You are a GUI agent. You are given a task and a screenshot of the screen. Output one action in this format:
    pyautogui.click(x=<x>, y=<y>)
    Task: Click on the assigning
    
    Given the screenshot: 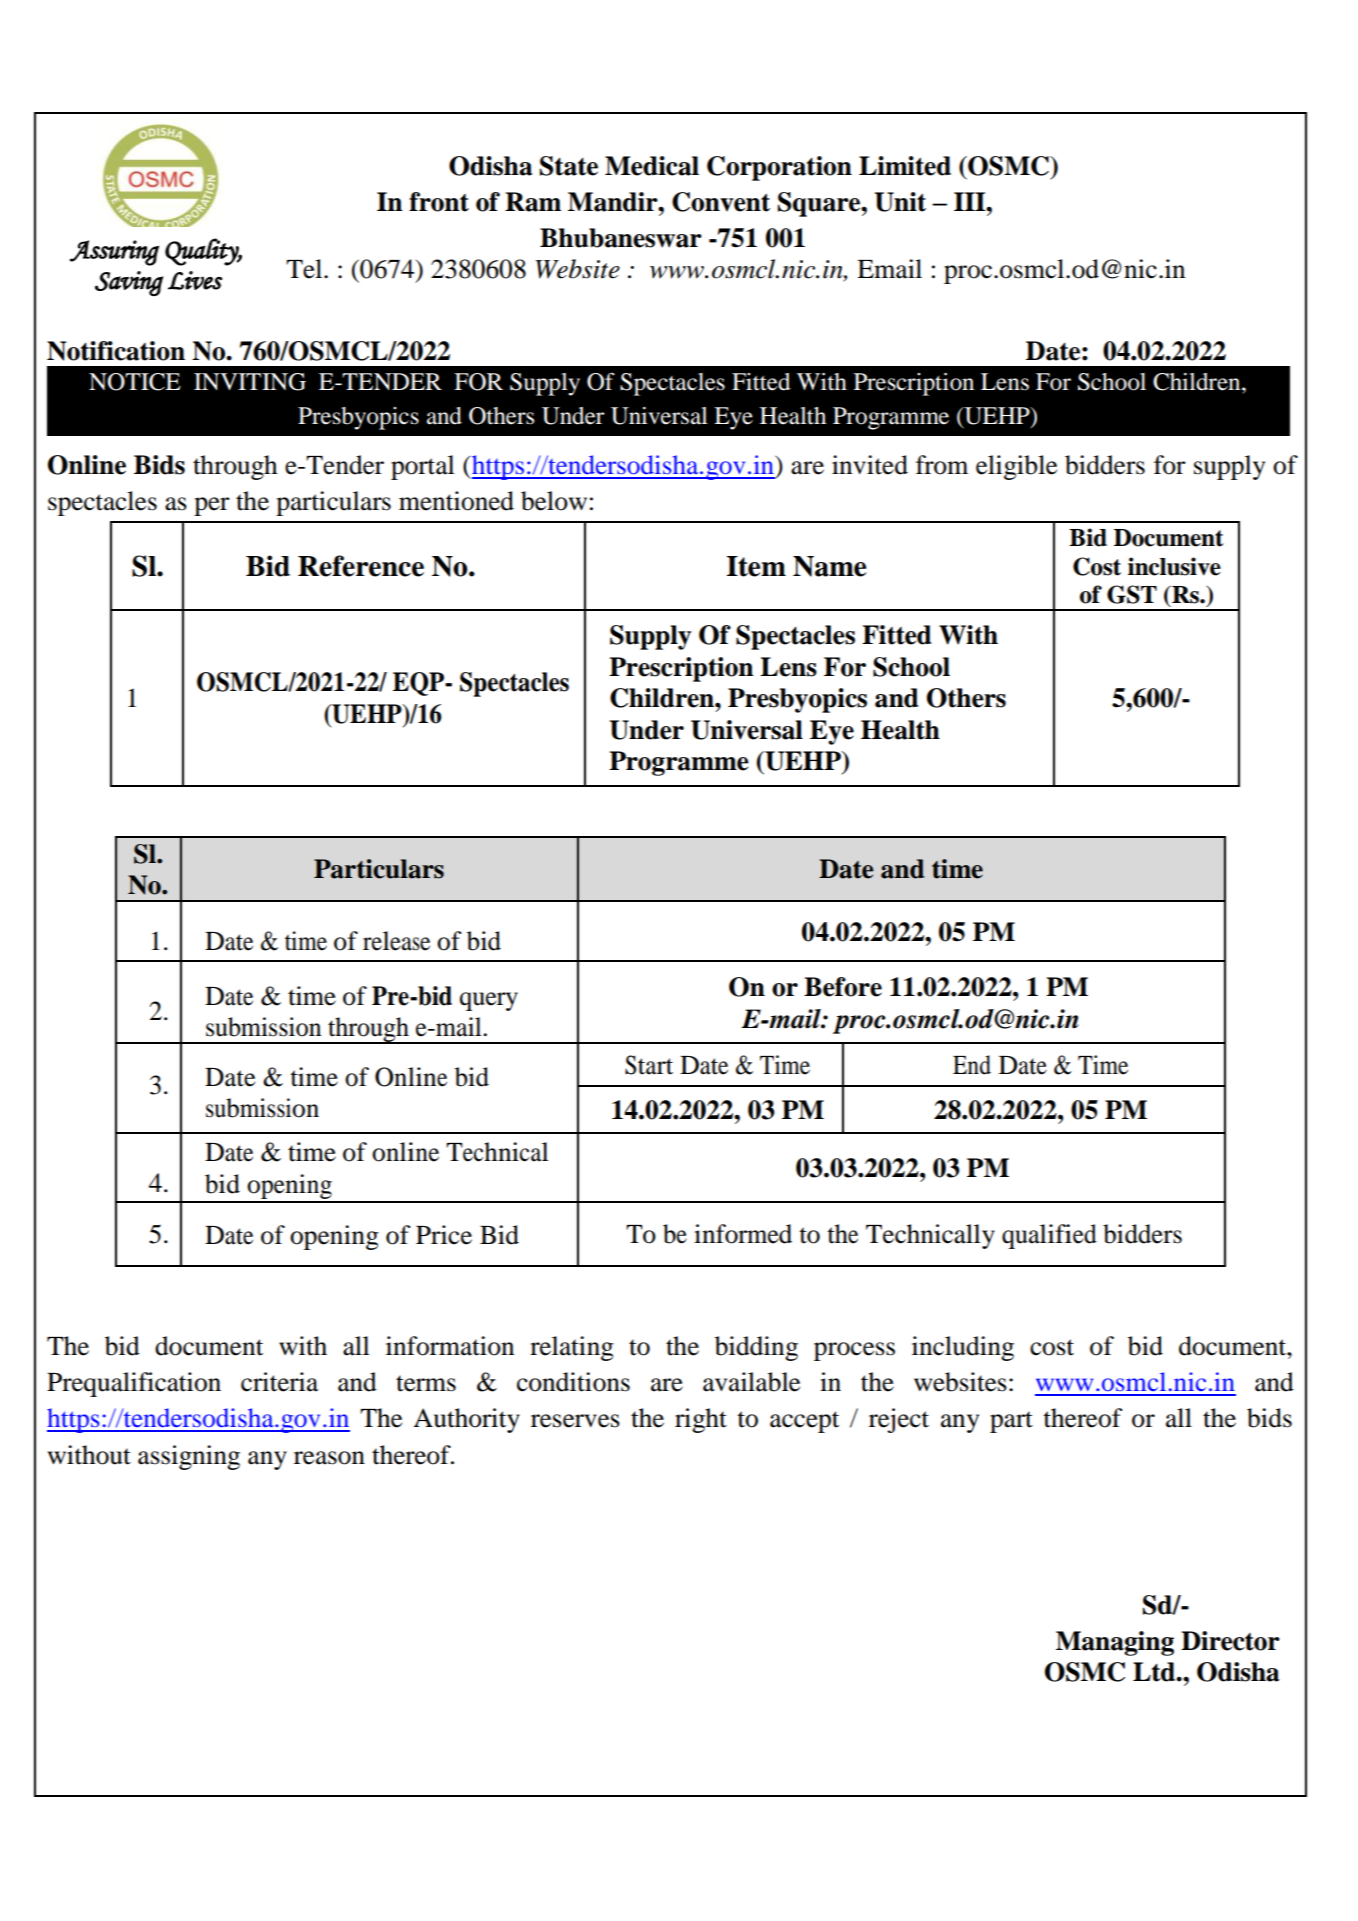 What is the action you would take?
    pyautogui.click(x=189, y=1457)
